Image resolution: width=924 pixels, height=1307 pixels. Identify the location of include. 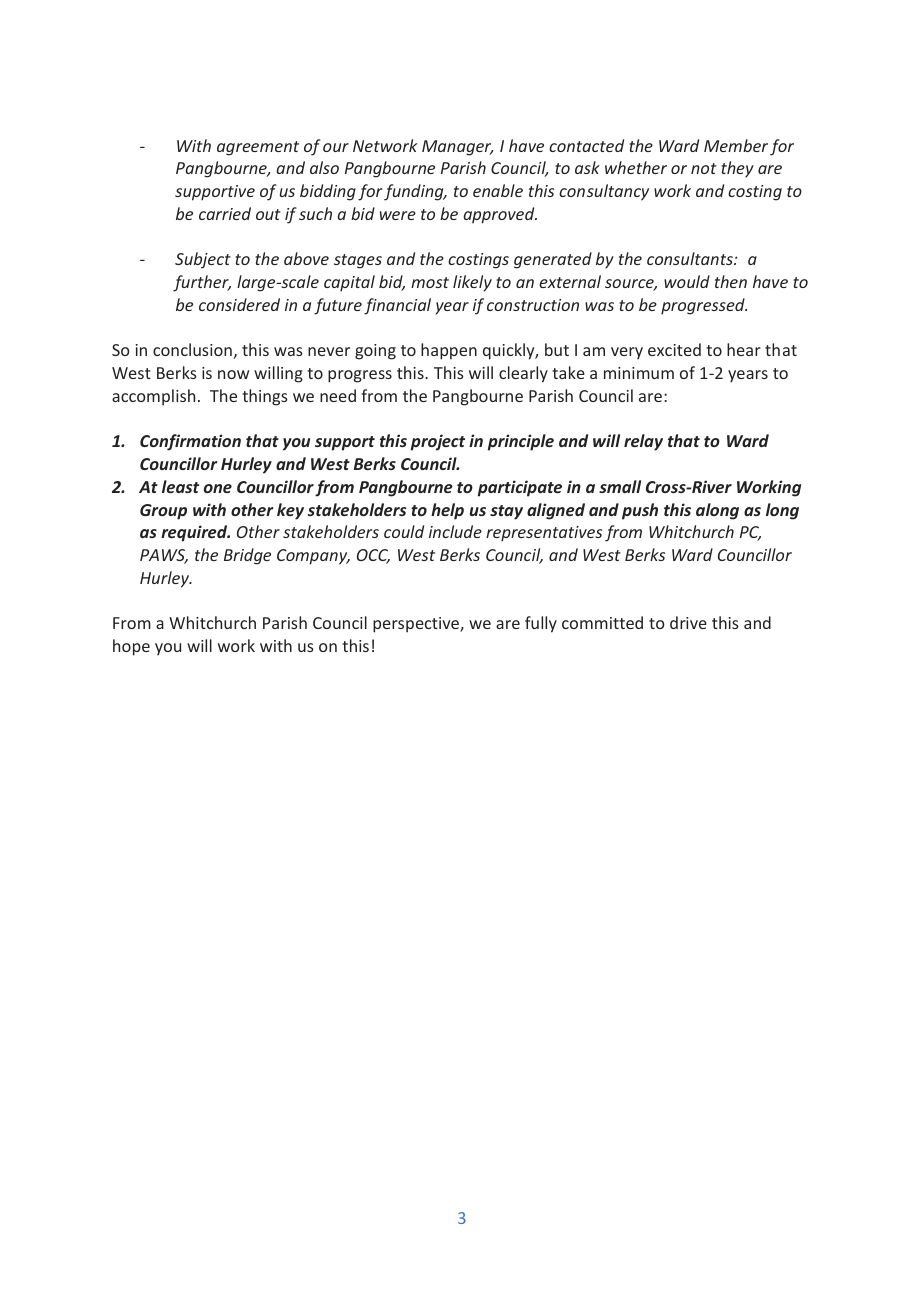
(455, 531).
